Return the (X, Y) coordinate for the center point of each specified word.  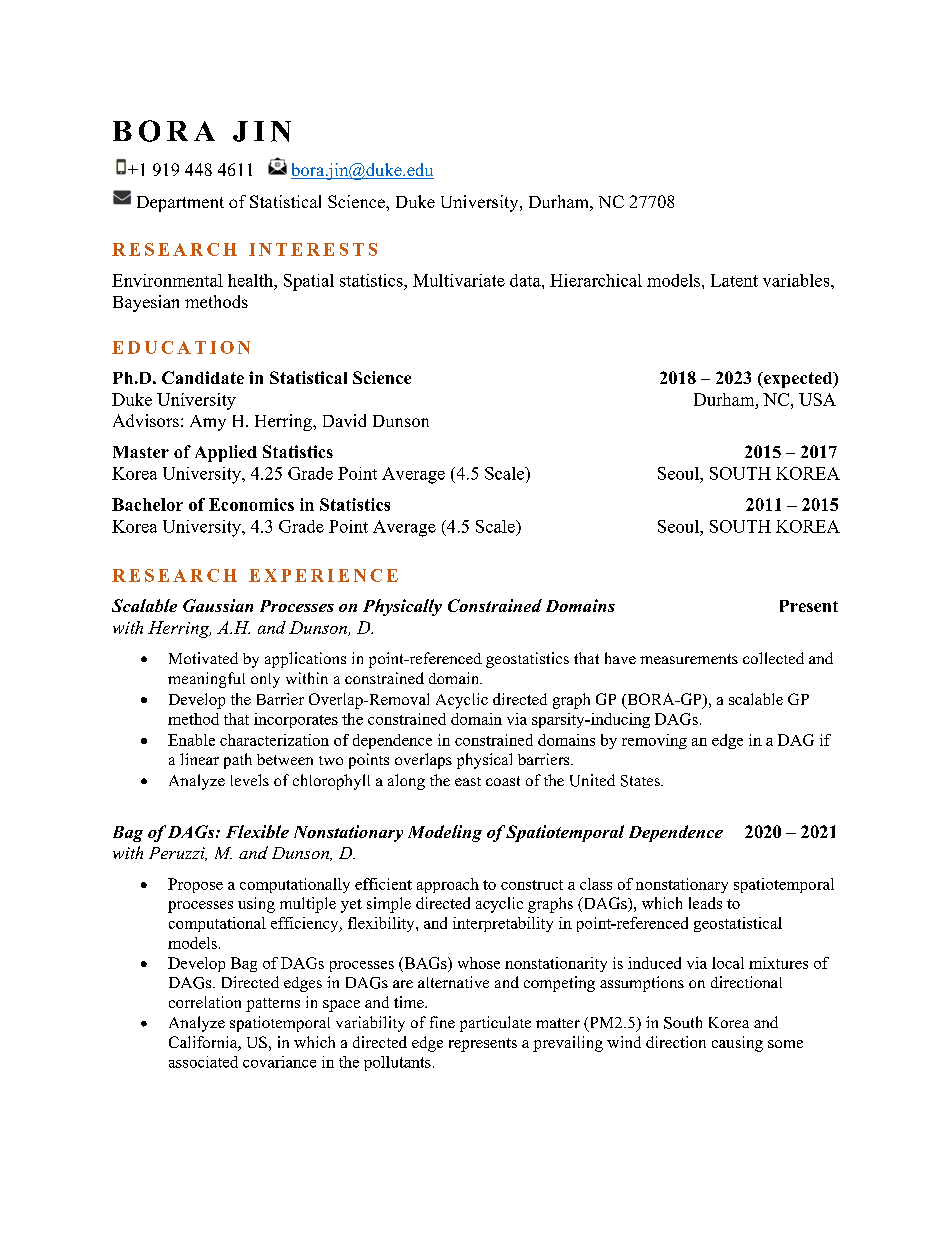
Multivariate (459, 280)
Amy (208, 423)
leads (705, 903)
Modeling (445, 833)
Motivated (203, 658)
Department (180, 204)
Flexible (257, 831)
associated (203, 1062)
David (344, 420)
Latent (734, 280)
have (620, 658)
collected (773, 658)
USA (817, 399)
